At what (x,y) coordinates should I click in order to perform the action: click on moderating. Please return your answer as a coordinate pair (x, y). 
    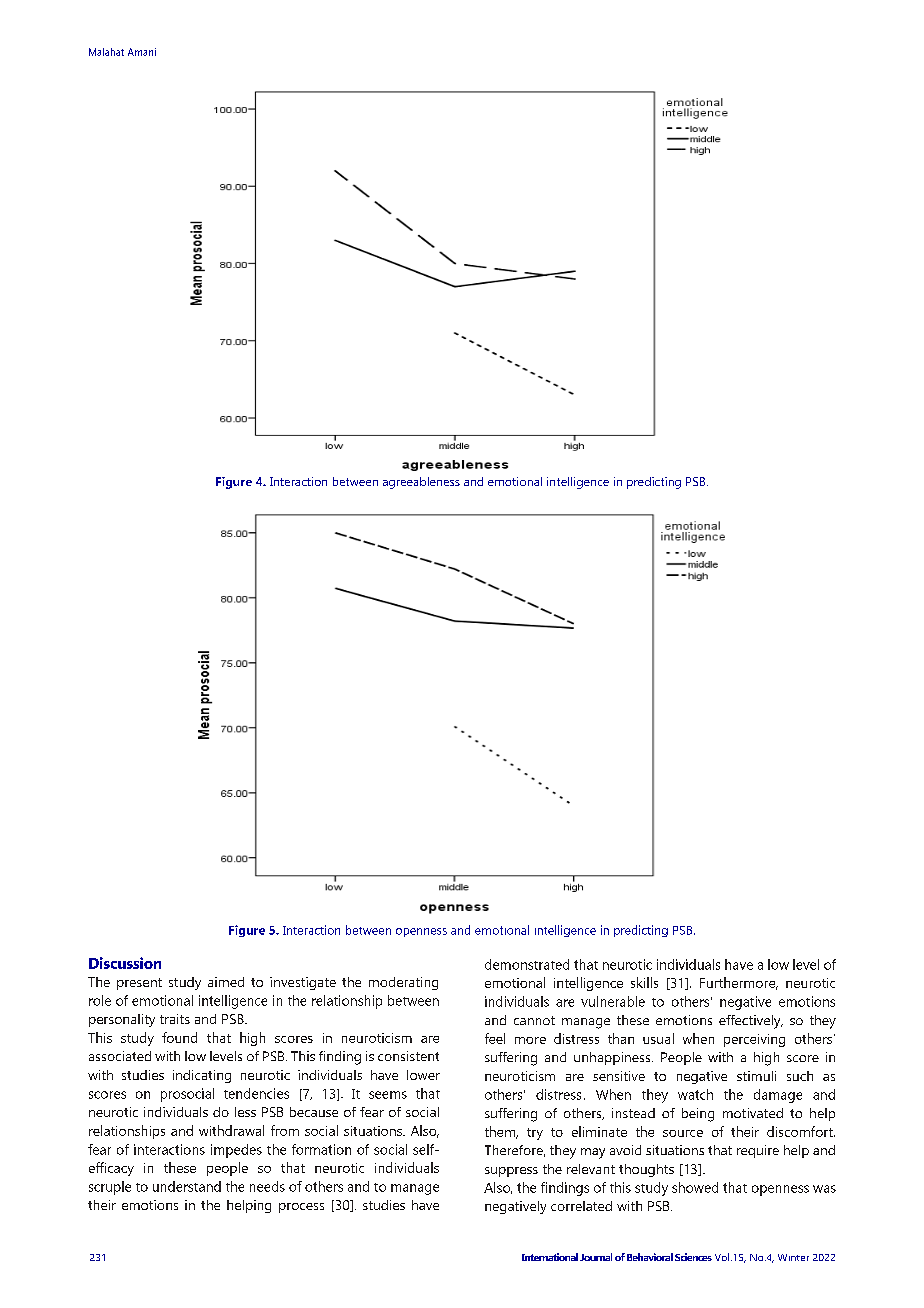
    Looking at the image, I should click on (403, 983).
